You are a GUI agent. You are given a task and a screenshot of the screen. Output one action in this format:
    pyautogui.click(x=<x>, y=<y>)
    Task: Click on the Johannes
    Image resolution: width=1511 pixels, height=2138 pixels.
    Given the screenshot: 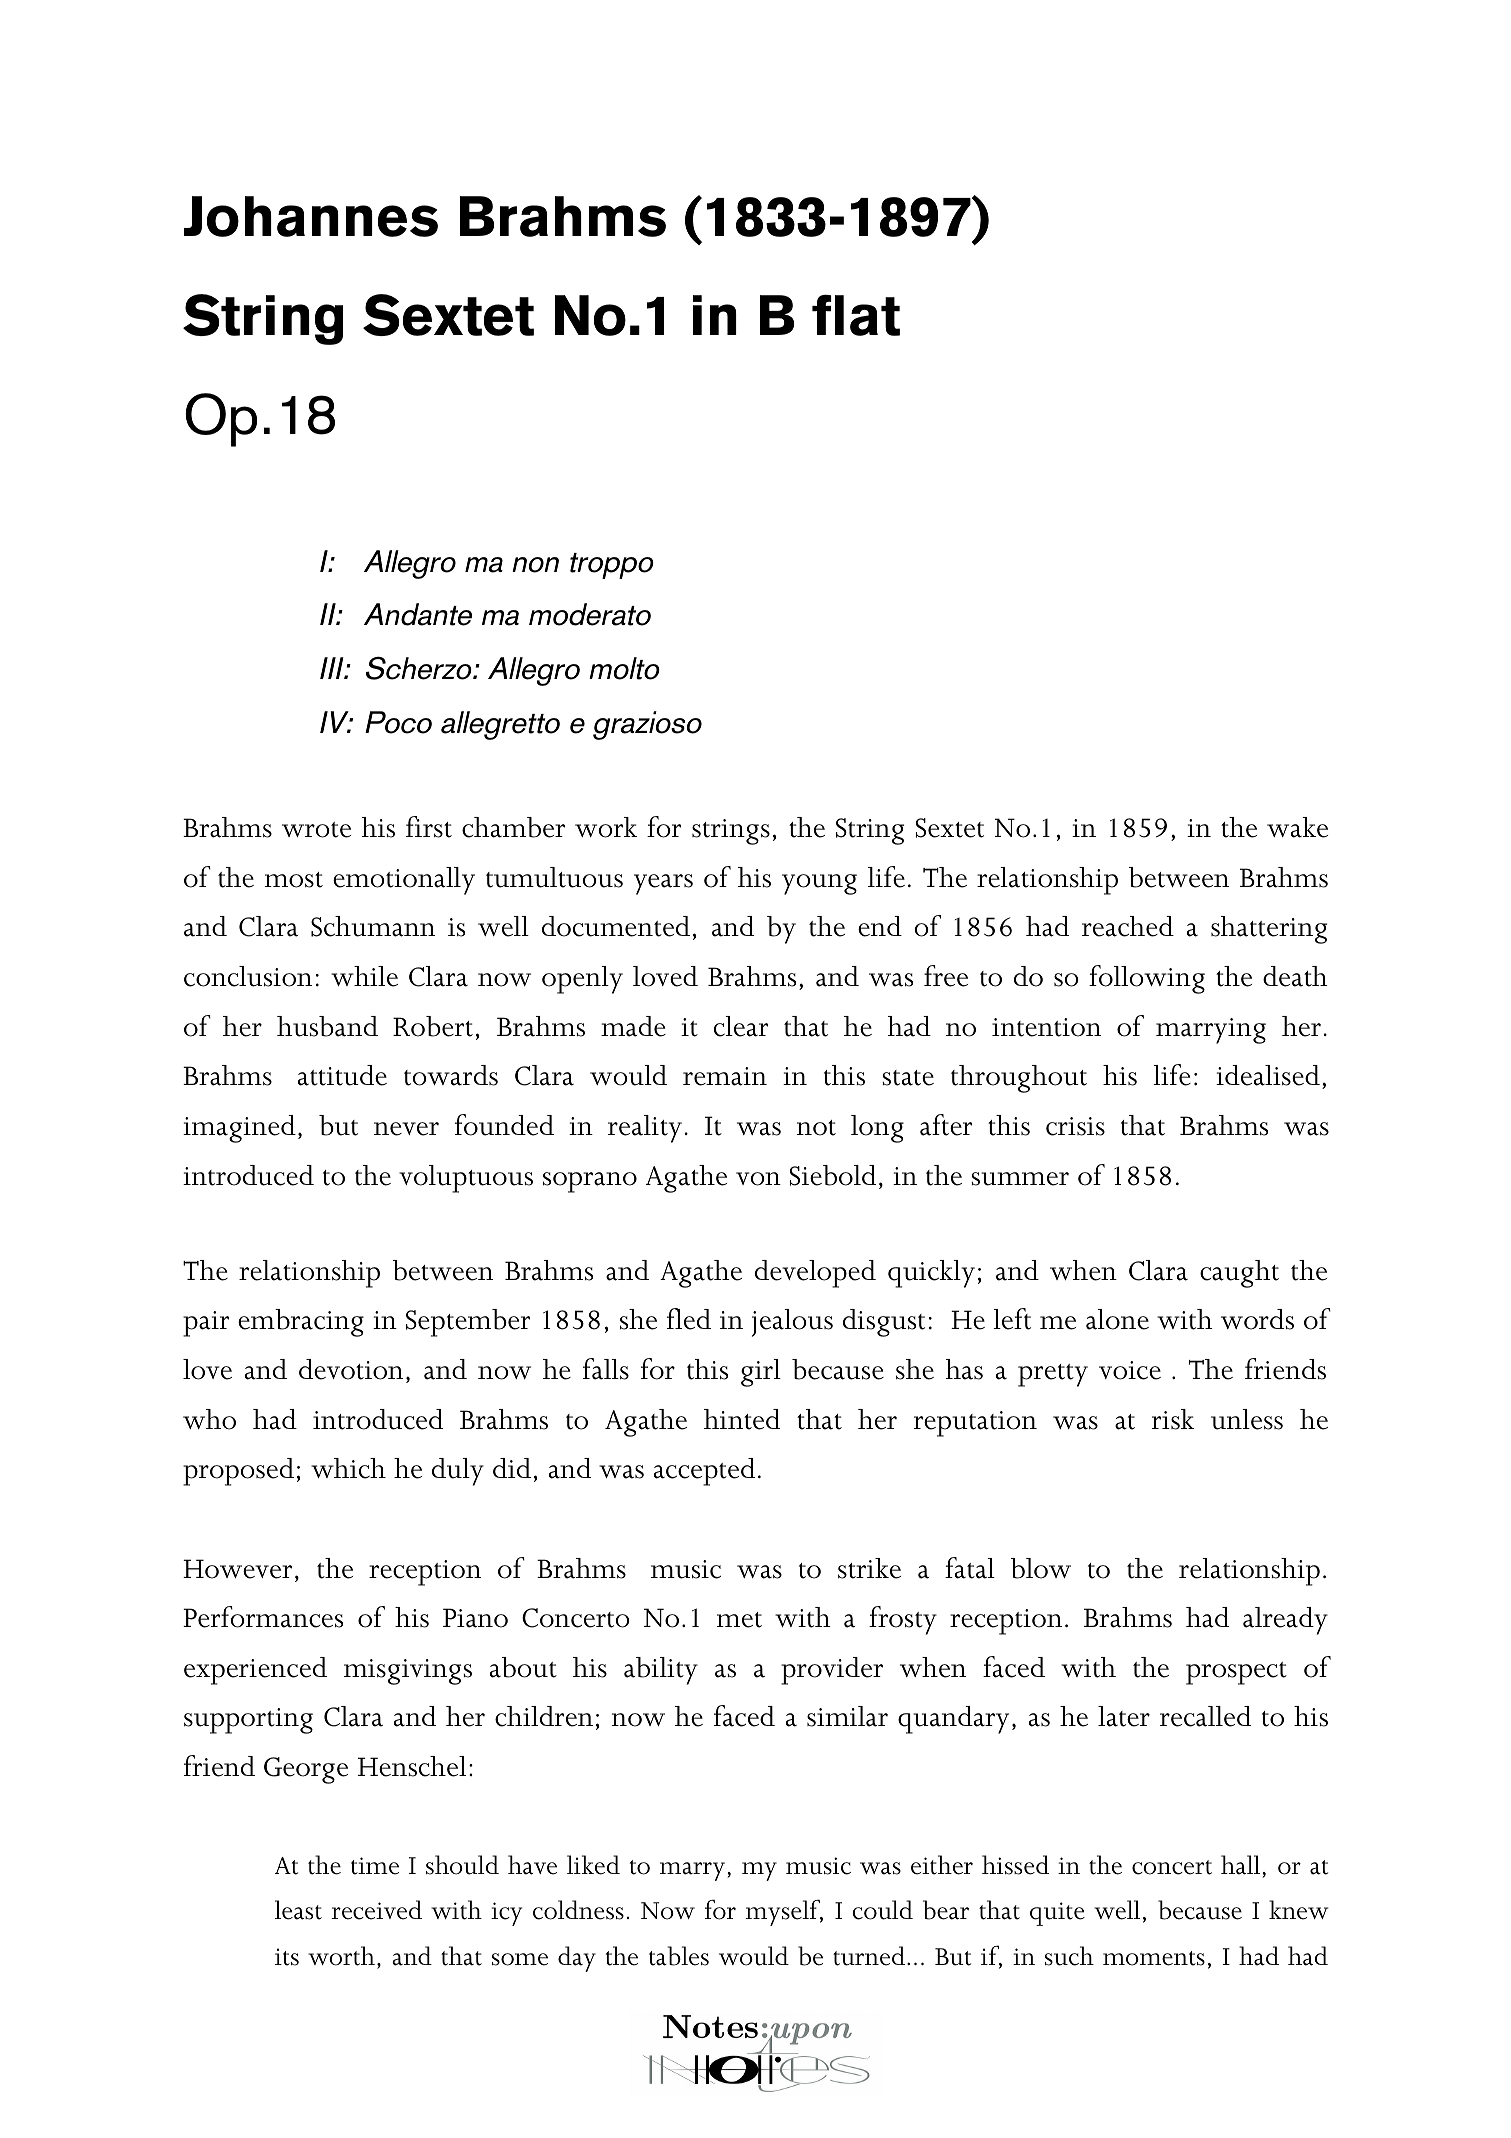 What is the action you would take?
    pyautogui.click(x=311, y=216)
